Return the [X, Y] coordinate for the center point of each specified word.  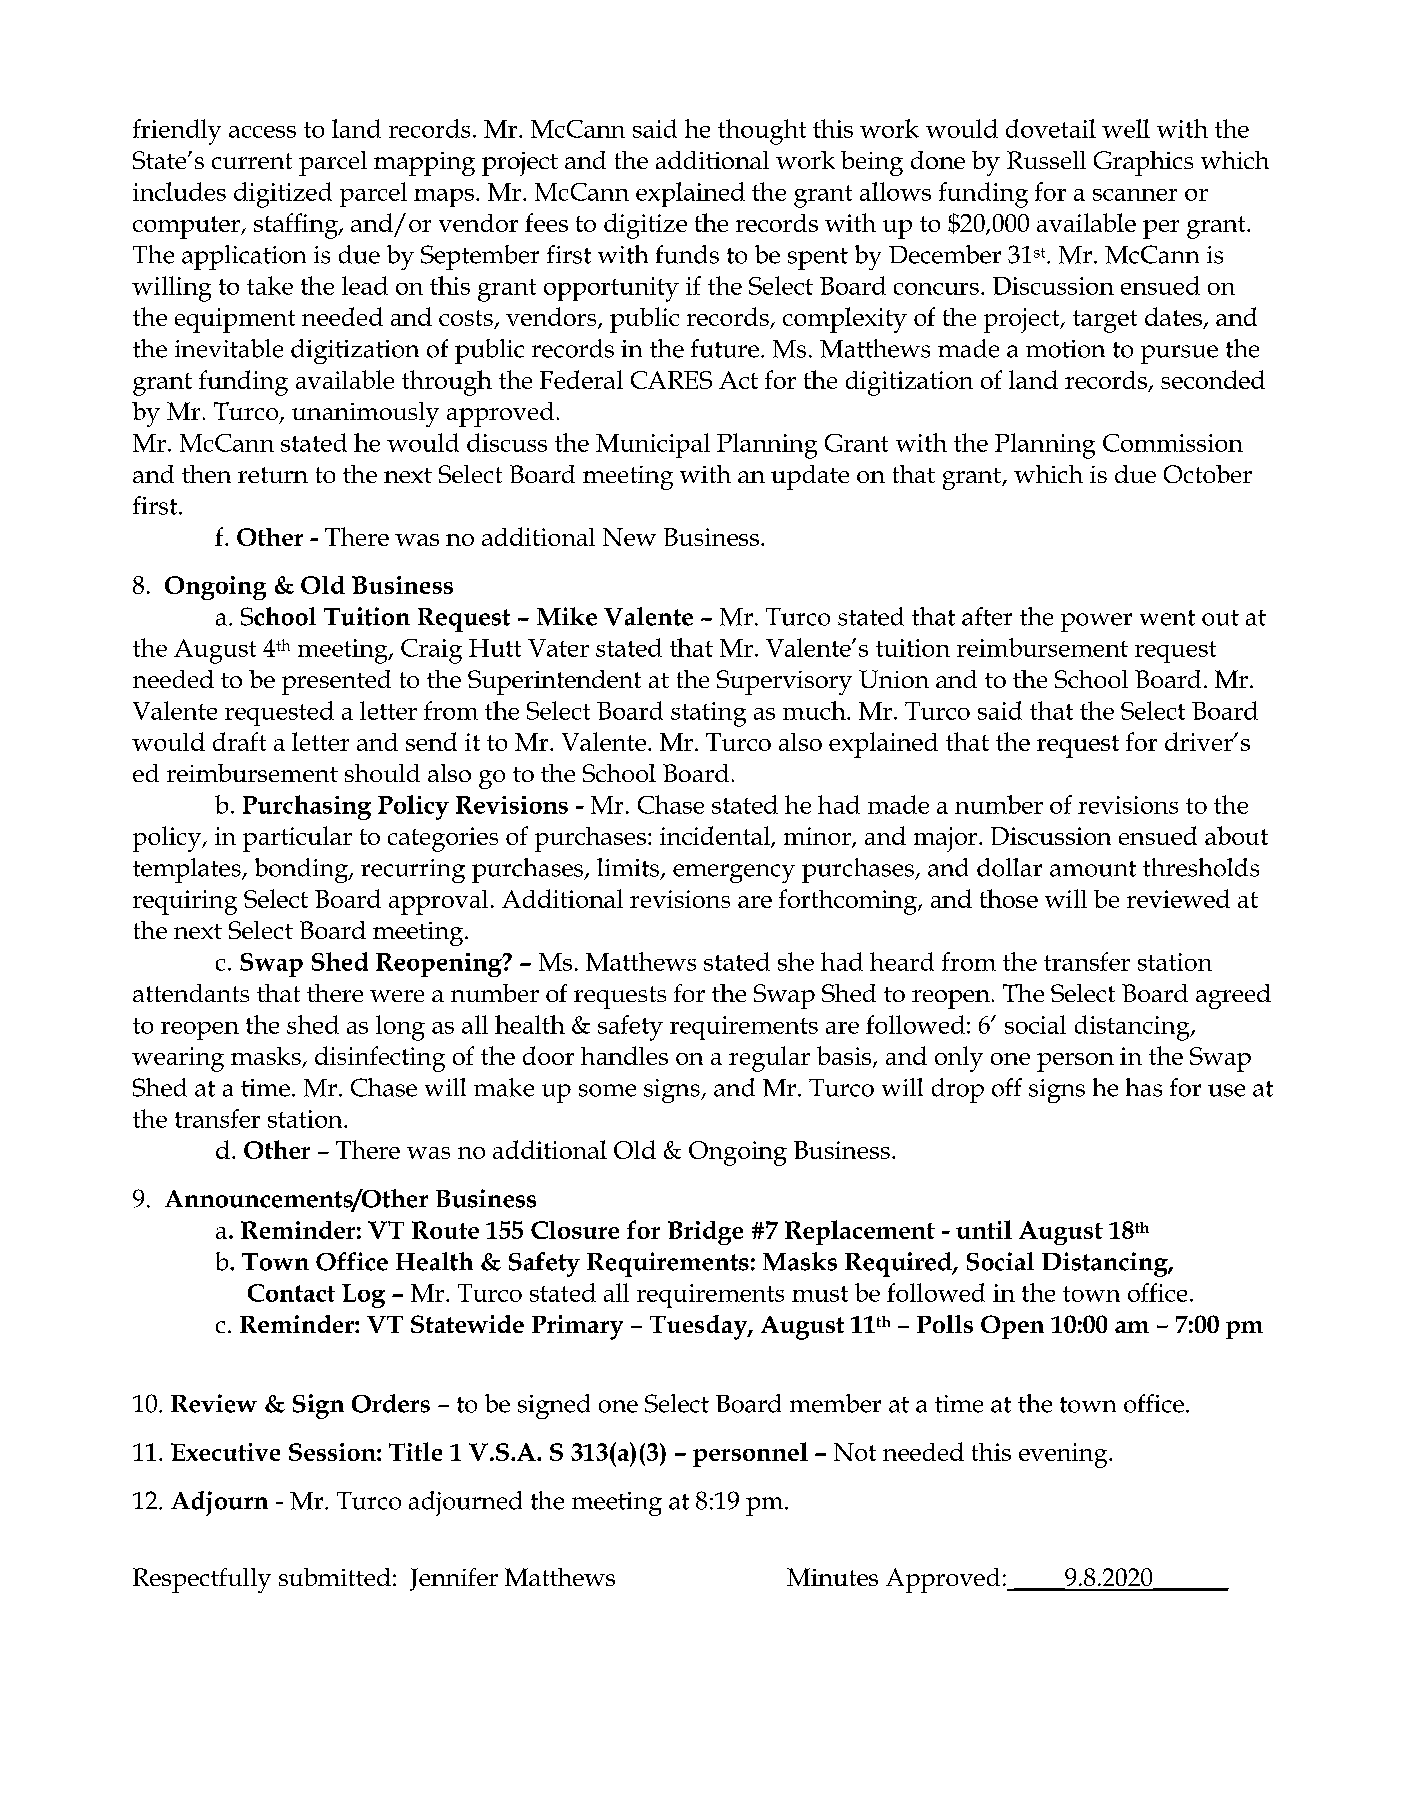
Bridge [705, 1233]
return [273, 475]
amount [1093, 869]
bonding [303, 870]
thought [762, 132]
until [984, 1229]
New [629, 537]
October [1208, 474]
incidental [716, 837]
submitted [335, 1577]
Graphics [1143, 163]
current [252, 161]
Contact [291, 1293]
